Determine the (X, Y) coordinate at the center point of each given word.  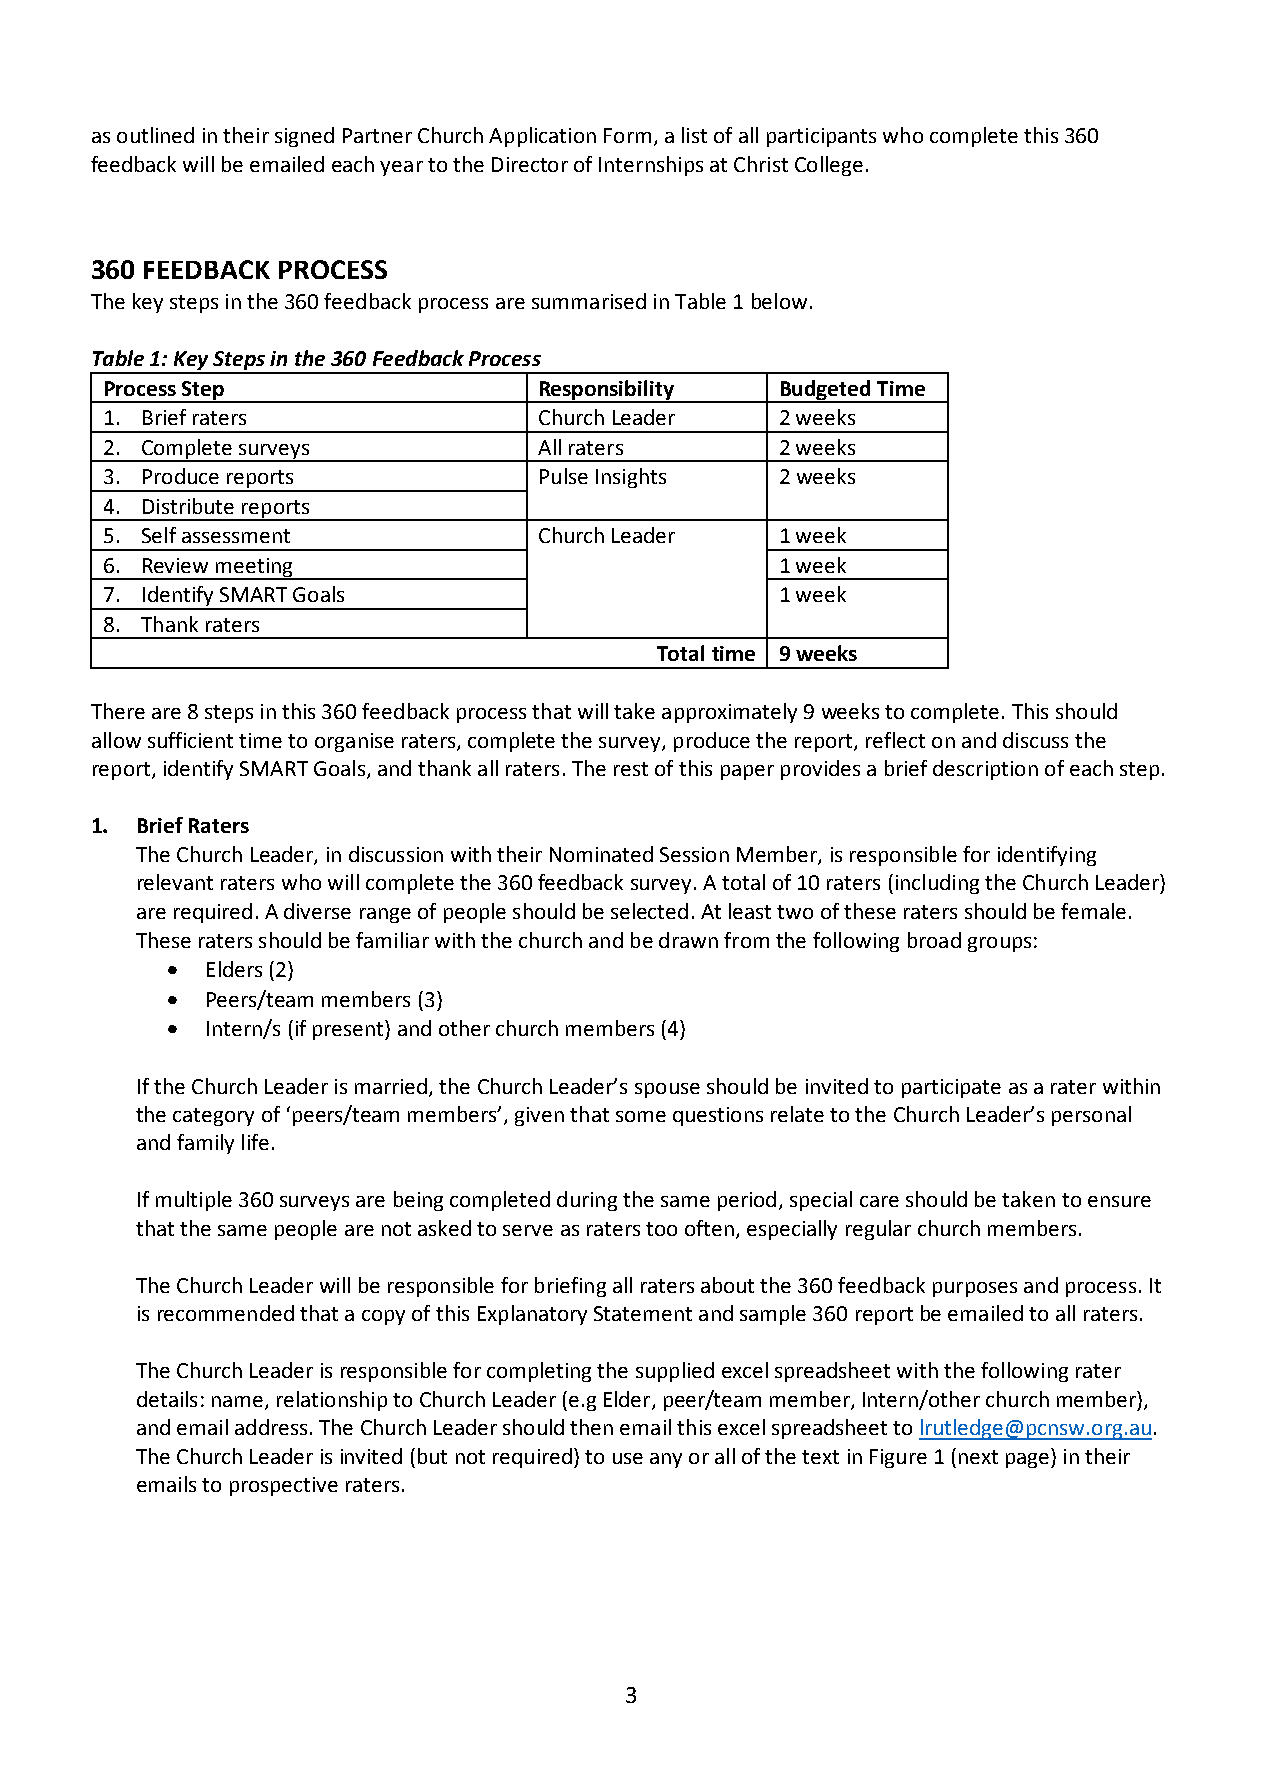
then (591, 1427)
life (255, 1142)
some (641, 1116)
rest (631, 769)
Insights (631, 478)
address (271, 1427)
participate (951, 1088)
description (985, 770)
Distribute (188, 506)
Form (627, 135)
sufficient (190, 740)
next (978, 1457)
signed (304, 137)
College (829, 166)
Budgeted (825, 391)
